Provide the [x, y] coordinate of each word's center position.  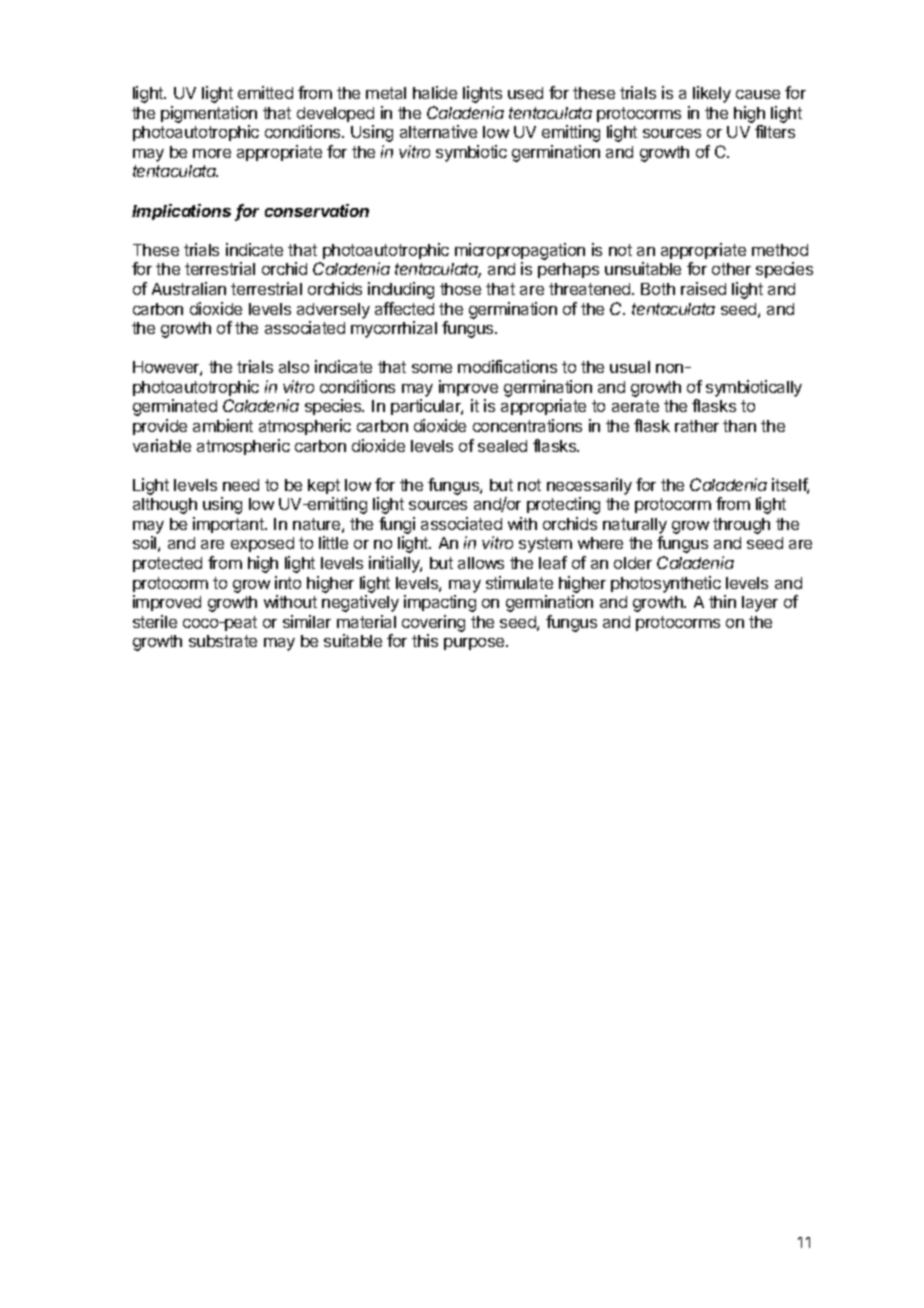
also [294, 367]
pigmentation [209, 114]
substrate [223, 641]
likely [712, 94]
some [432, 368]
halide [435, 92]
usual [630, 367]
